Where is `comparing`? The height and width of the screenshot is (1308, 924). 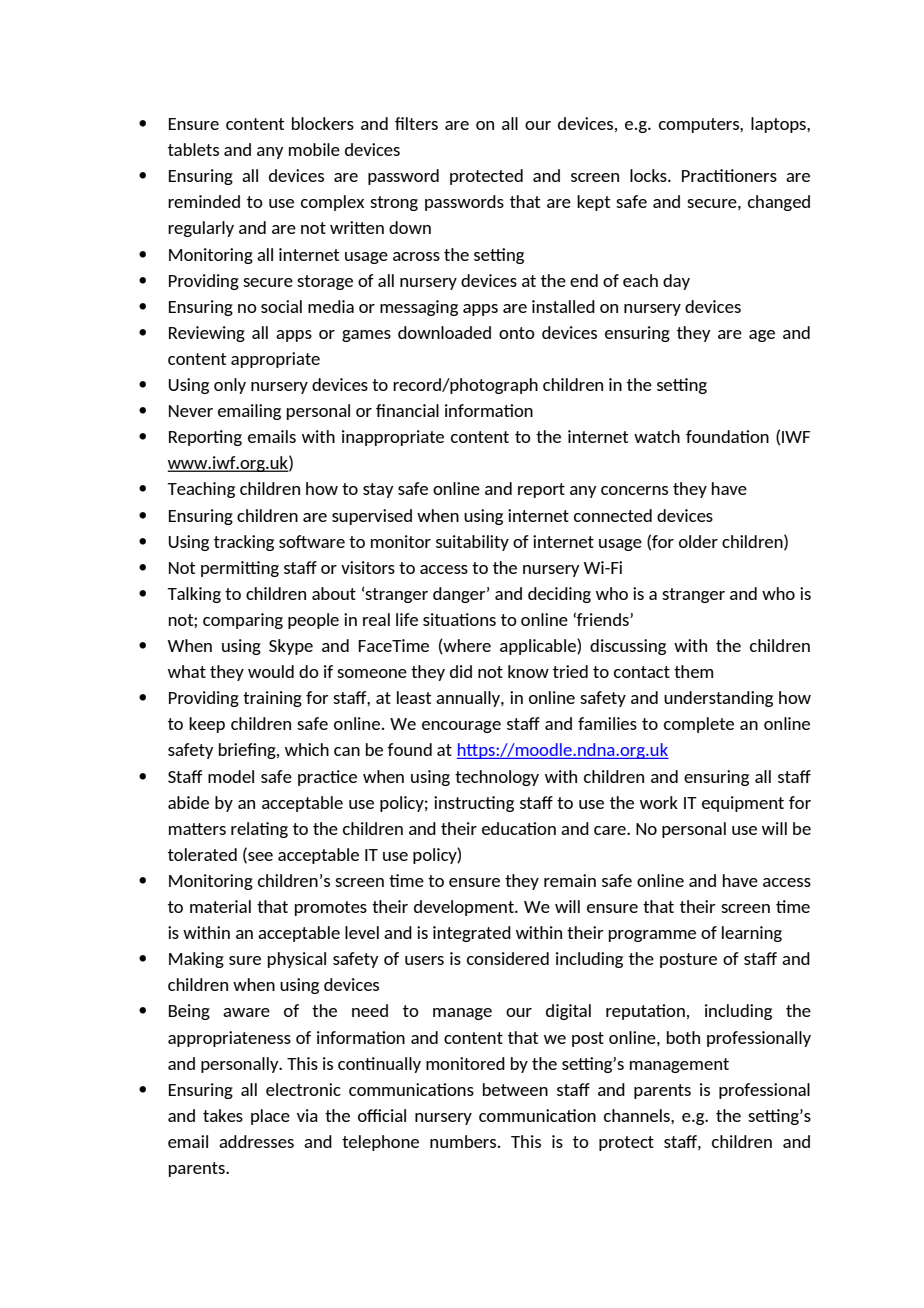
comparing is located at coordinates (243, 621).
